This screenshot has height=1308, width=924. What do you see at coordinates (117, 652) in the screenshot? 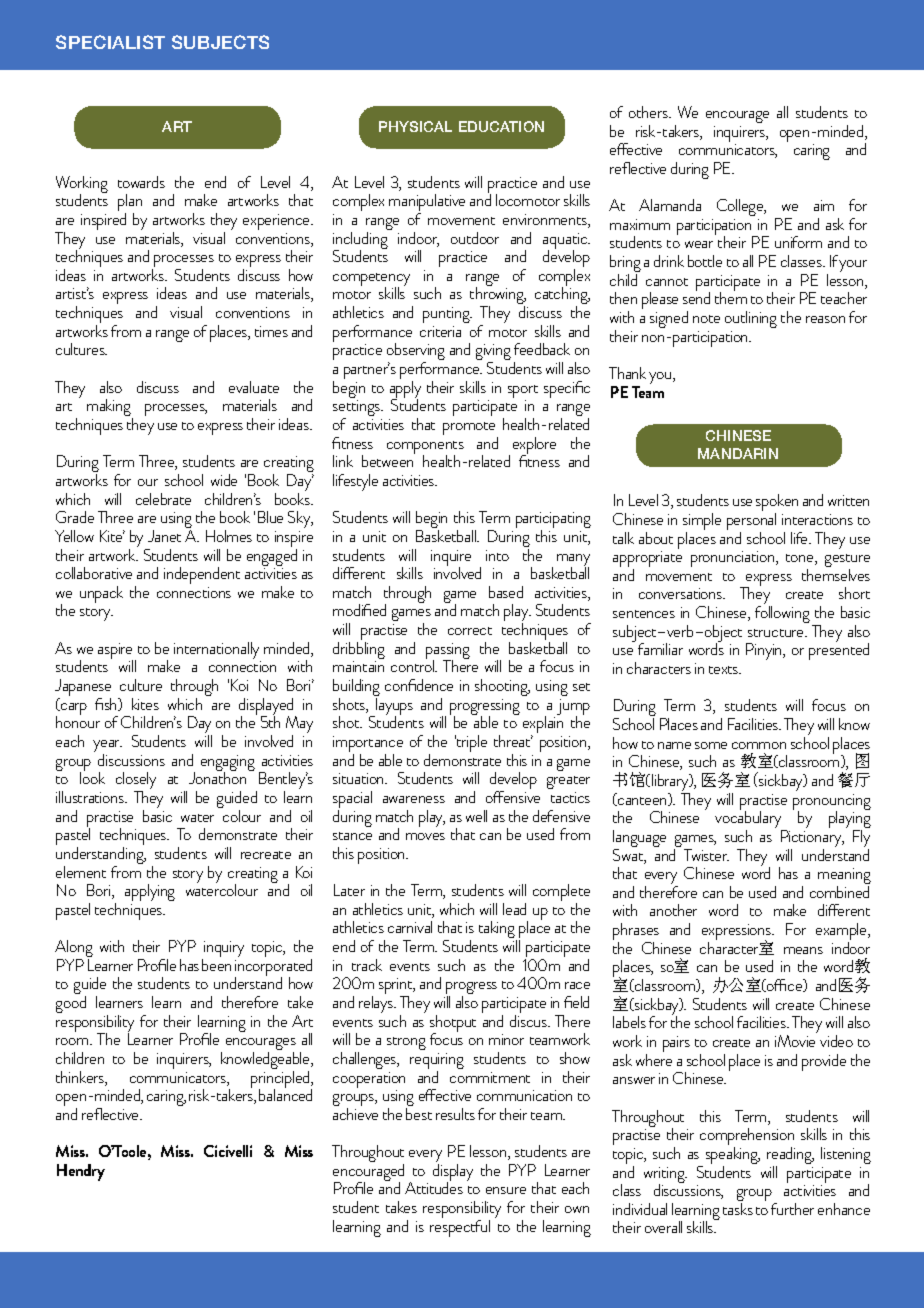
I see `aspire` at bounding box center [117, 652].
